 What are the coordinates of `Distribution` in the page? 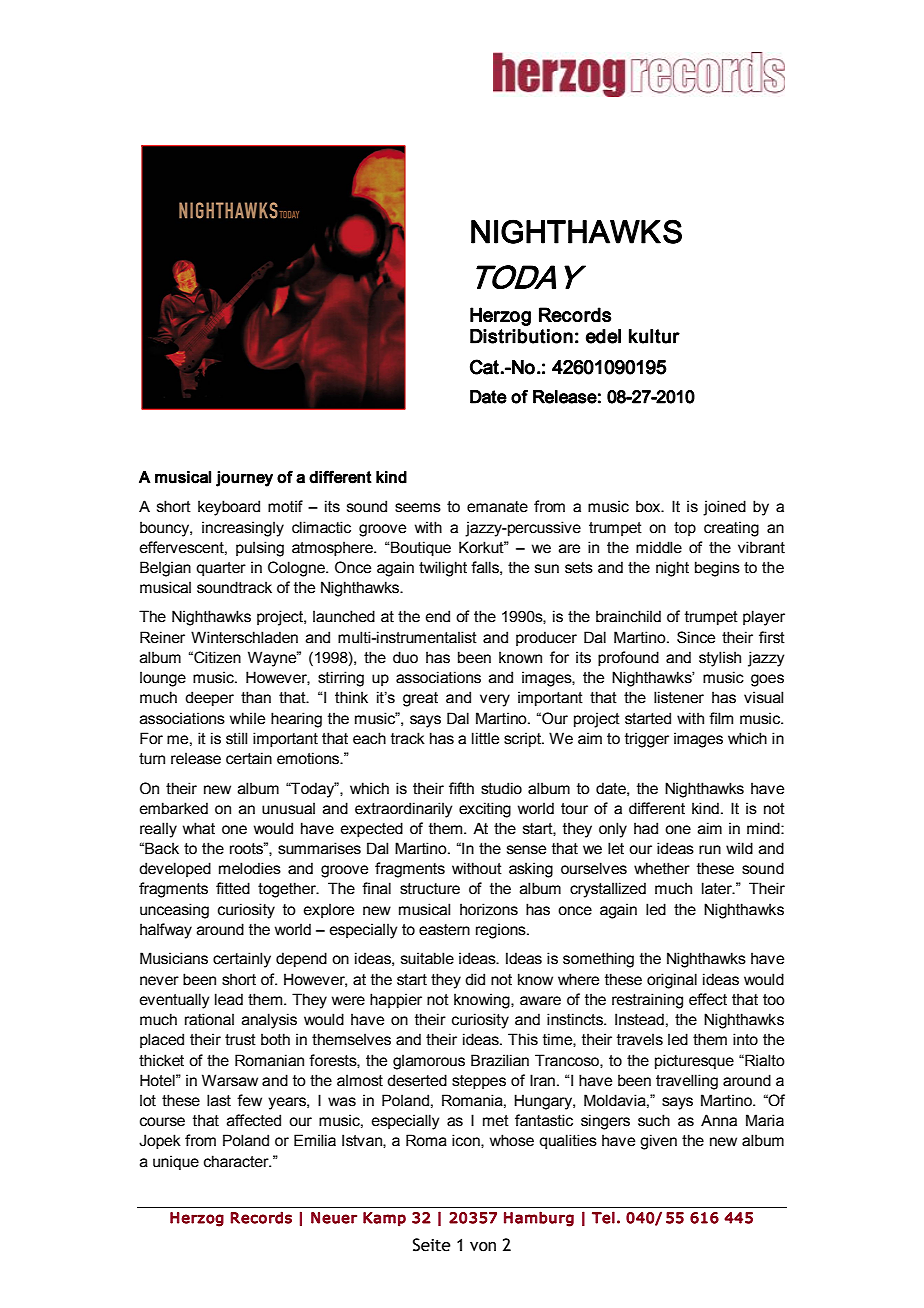 It's located at (521, 336).
